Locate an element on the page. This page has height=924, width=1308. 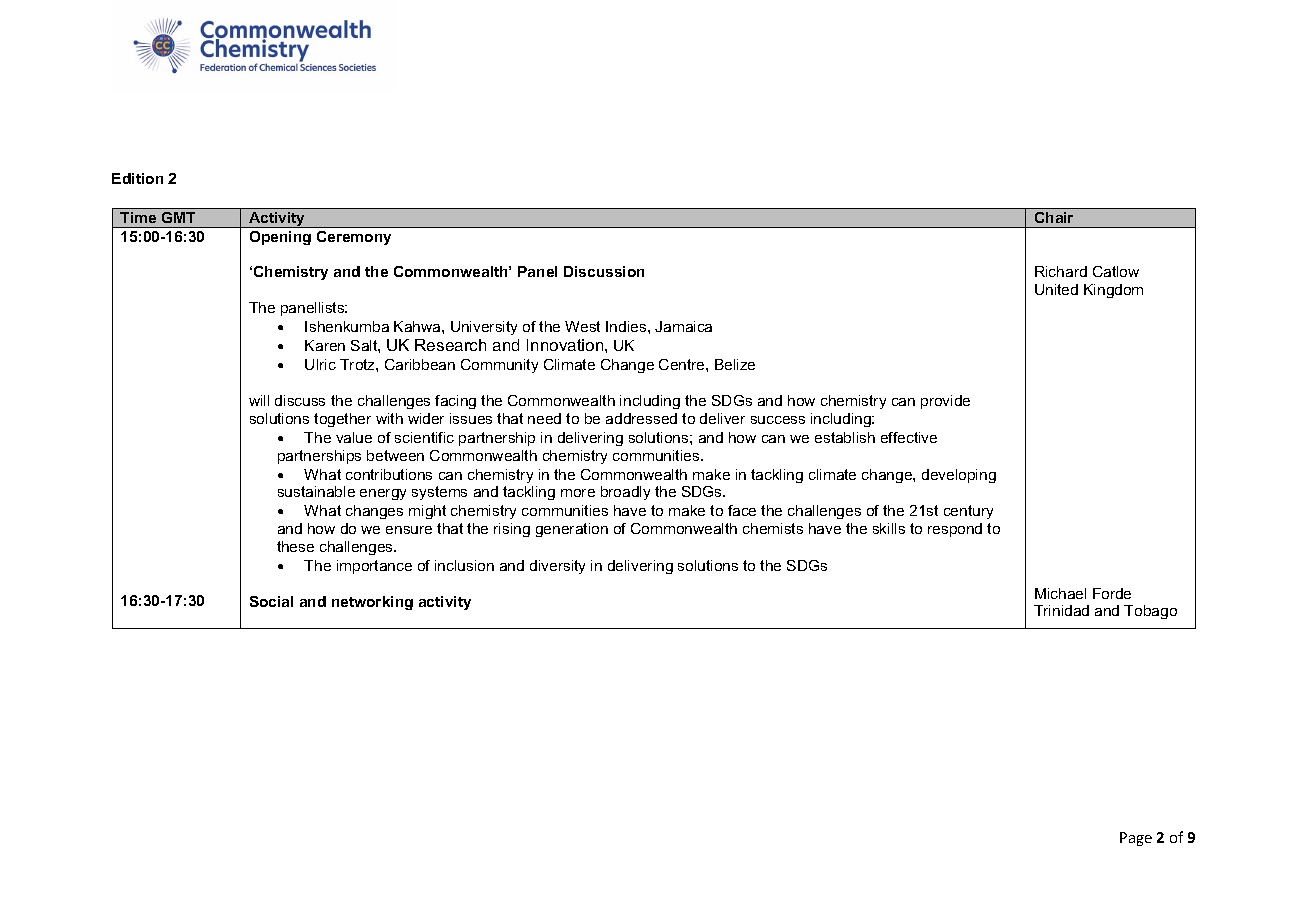
value is located at coordinates (354, 437).
